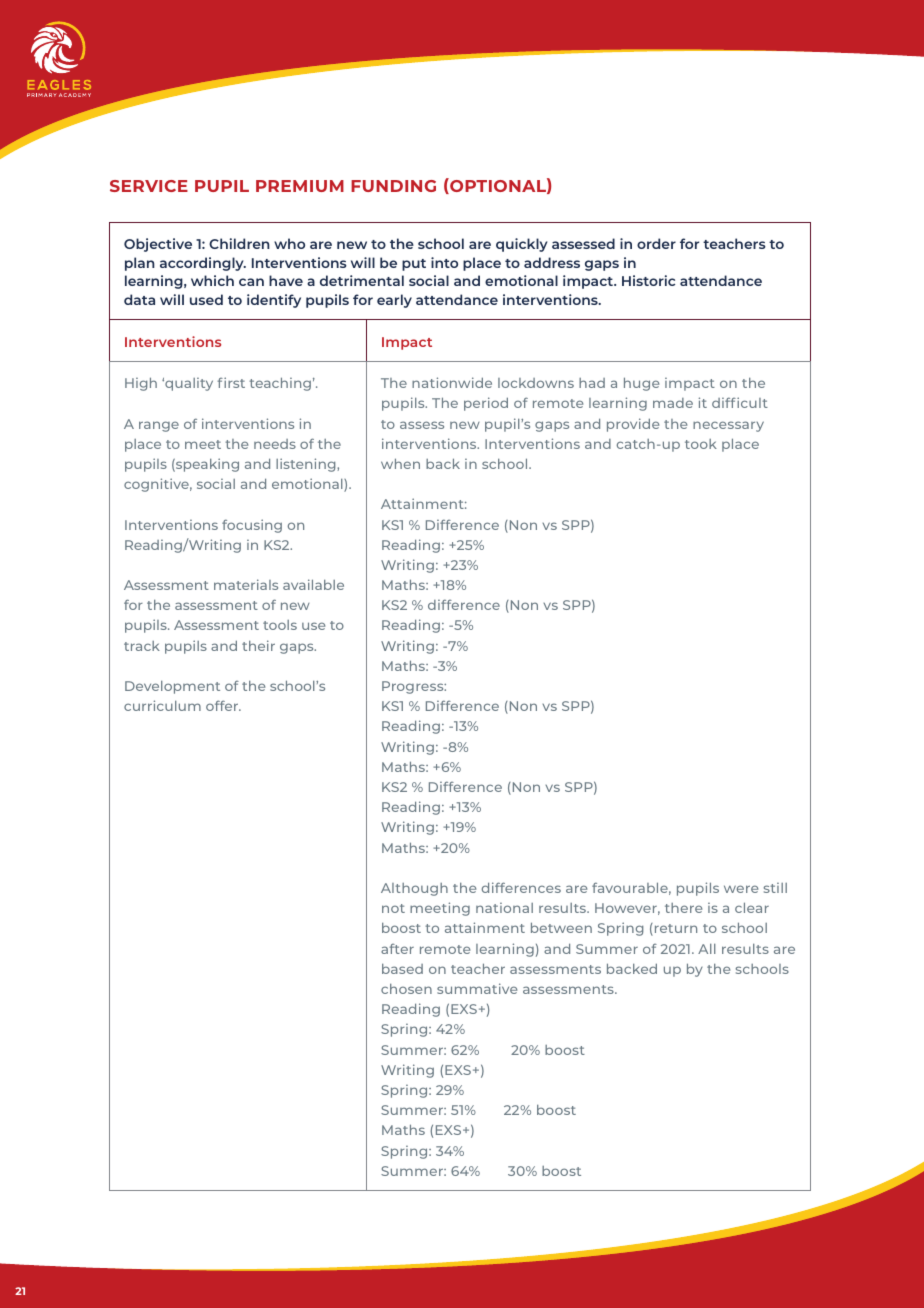  What do you see at coordinates (223, 705) in the screenshot?
I see `offer` at bounding box center [223, 705].
